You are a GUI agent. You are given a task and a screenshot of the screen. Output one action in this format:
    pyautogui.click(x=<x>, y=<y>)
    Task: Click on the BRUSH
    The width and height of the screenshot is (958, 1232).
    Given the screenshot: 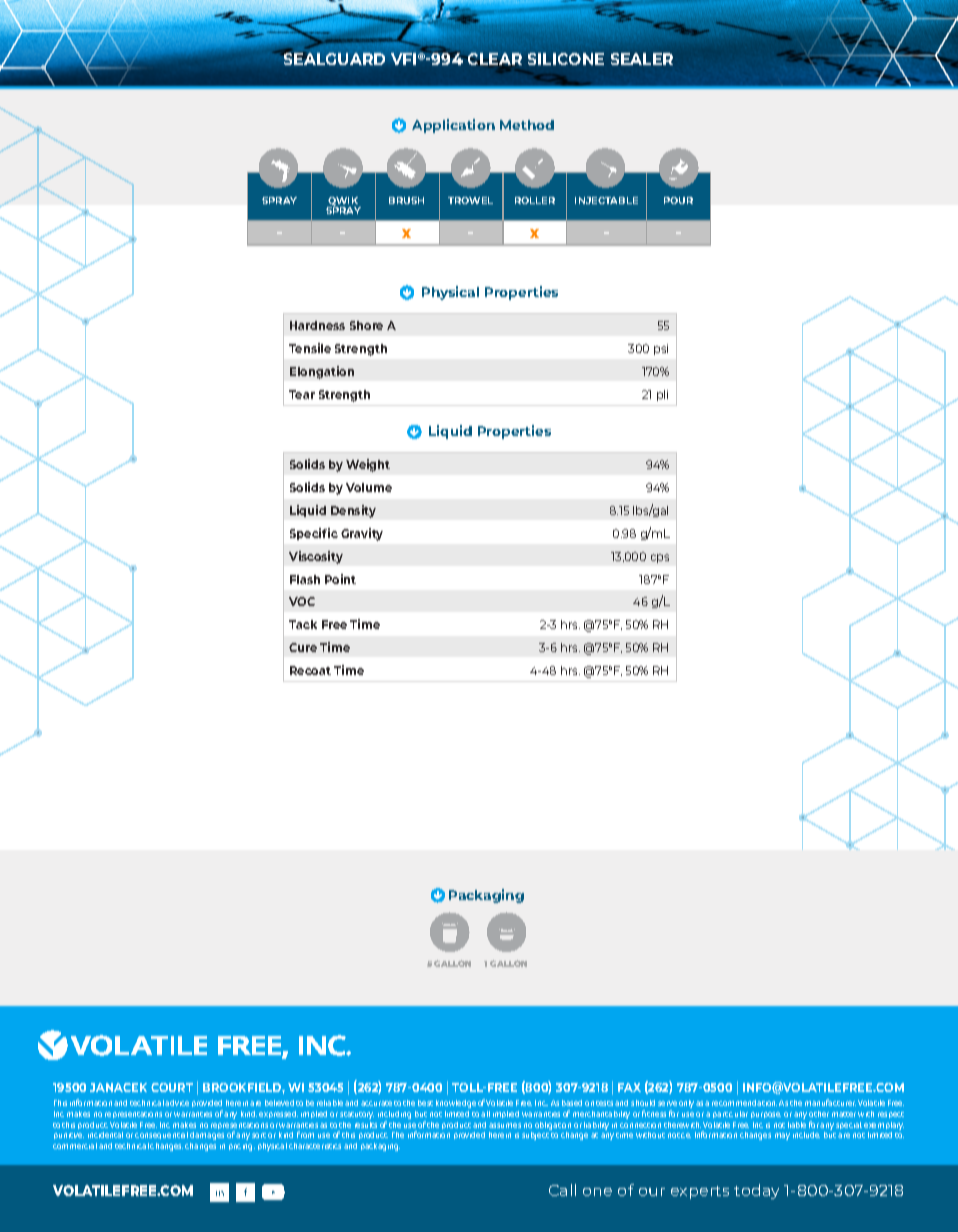 What is the action you would take?
    pyautogui.click(x=406, y=200)
